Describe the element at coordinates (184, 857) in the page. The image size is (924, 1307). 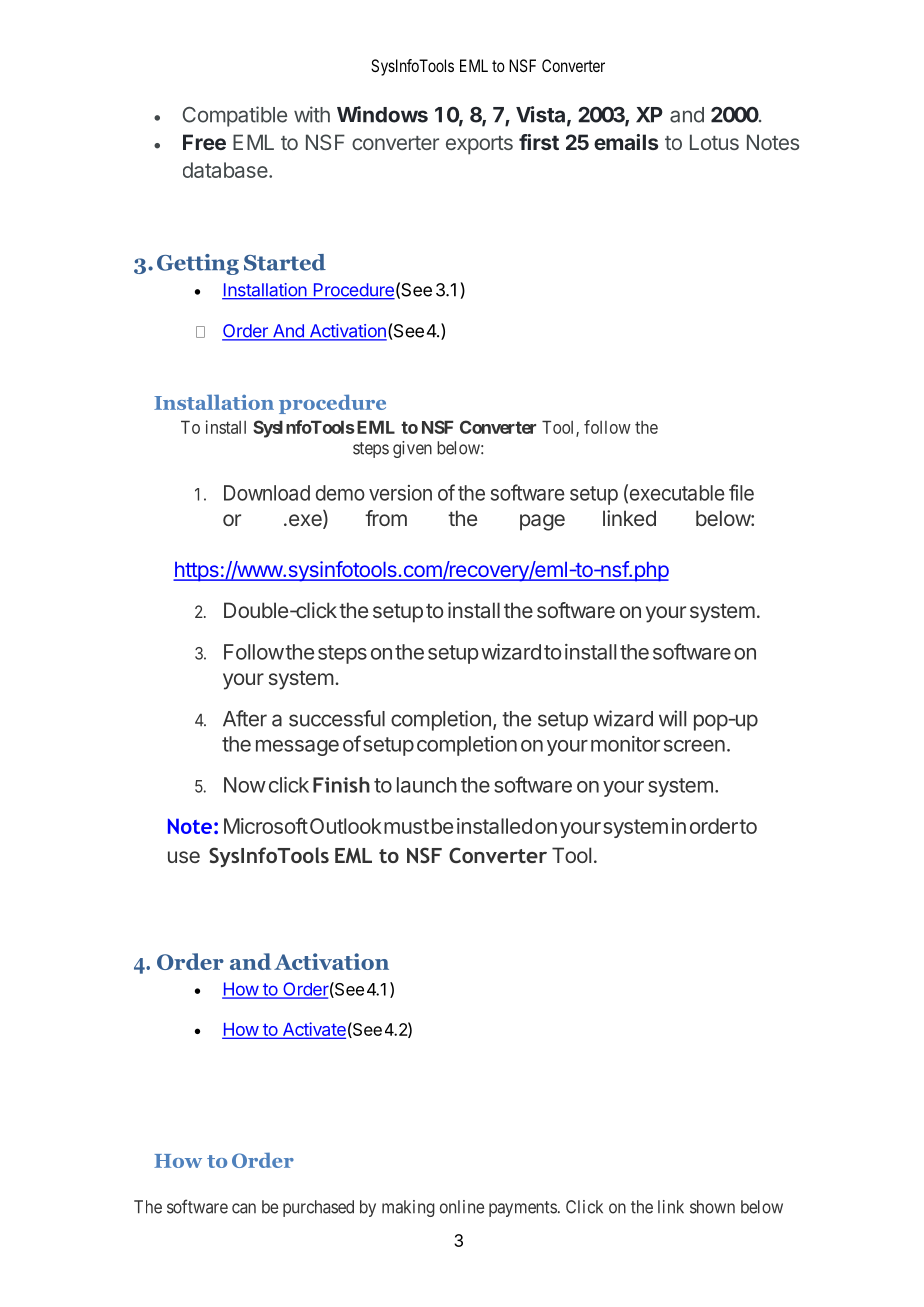
I see `use` at that location.
